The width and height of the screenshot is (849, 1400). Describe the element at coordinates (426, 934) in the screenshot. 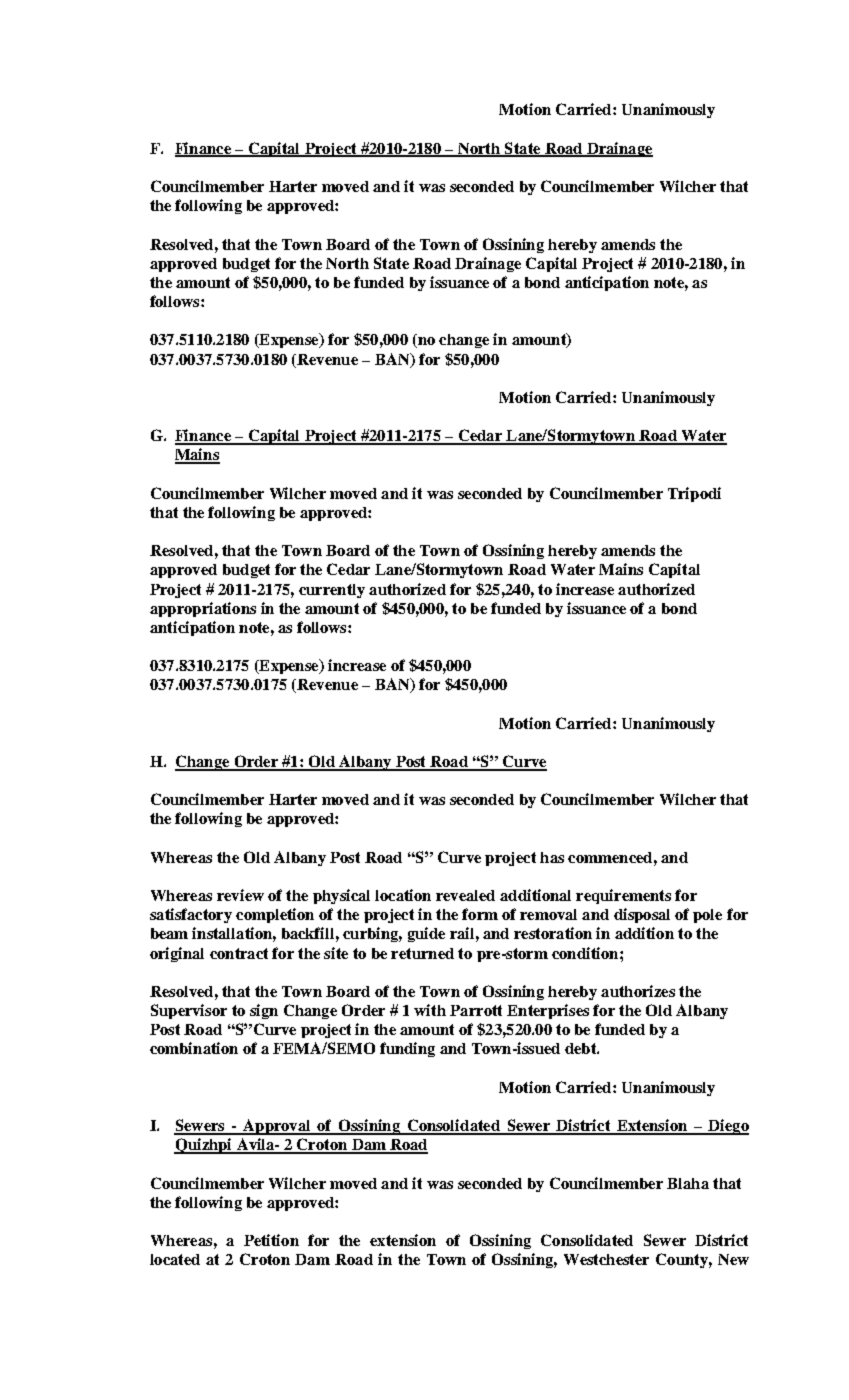

I see `guide` at that location.
